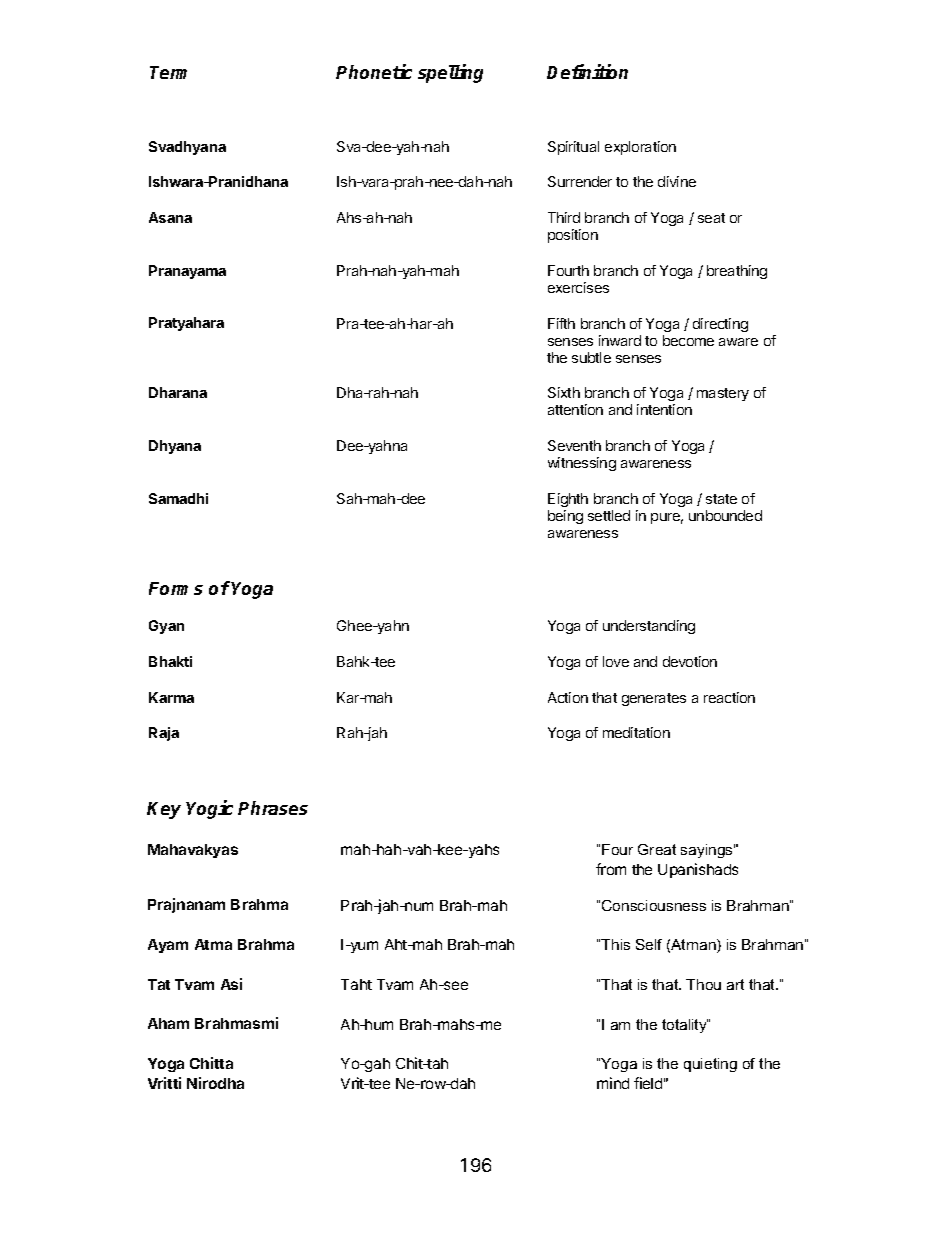 Image resolution: width=952 pixels, height=1233 pixels. Describe the element at coordinates (170, 217) in the document. I see `Asana` at that location.
